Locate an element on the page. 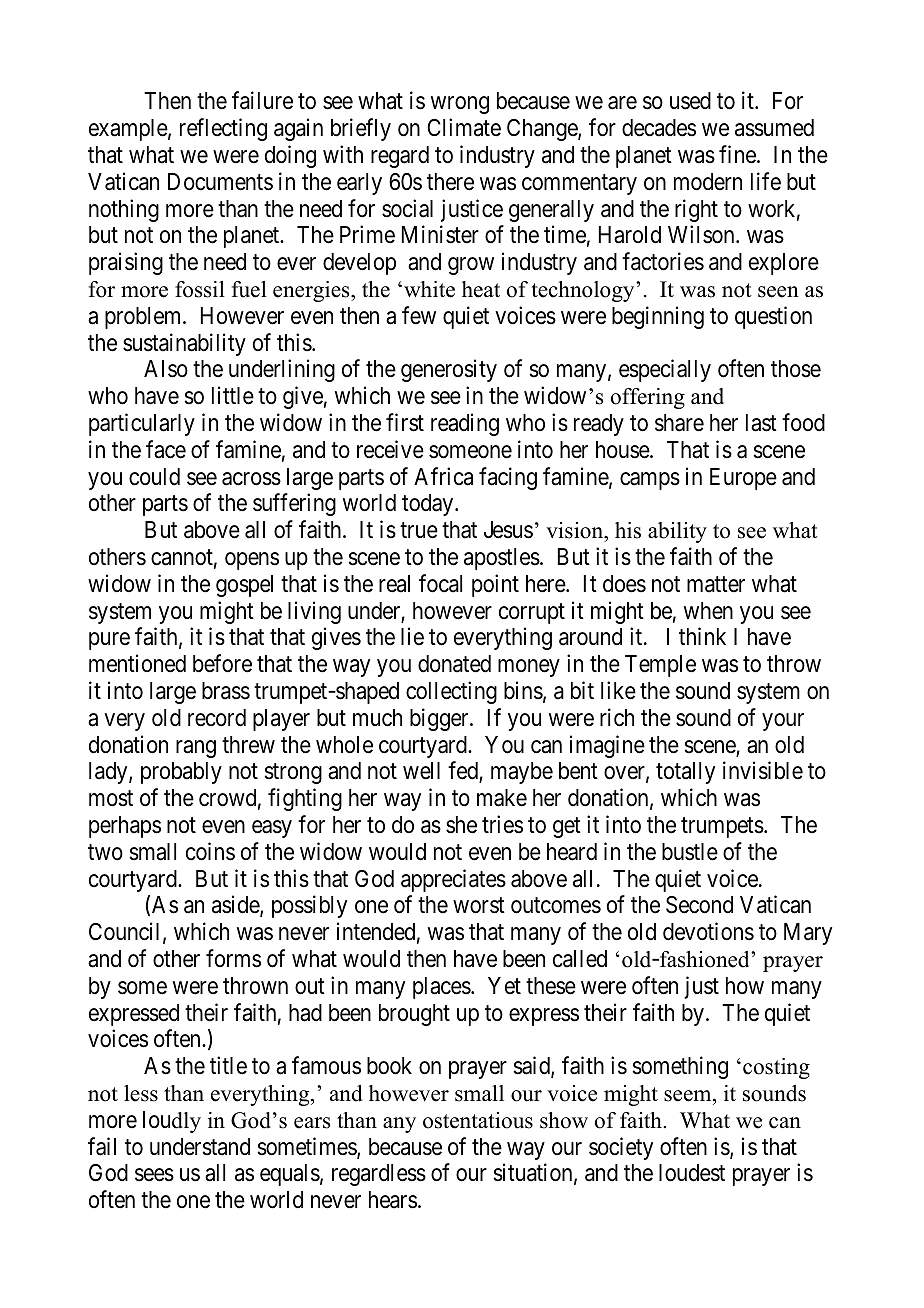 This document has width=924, height=1308. think is located at coordinates (702, 636).
